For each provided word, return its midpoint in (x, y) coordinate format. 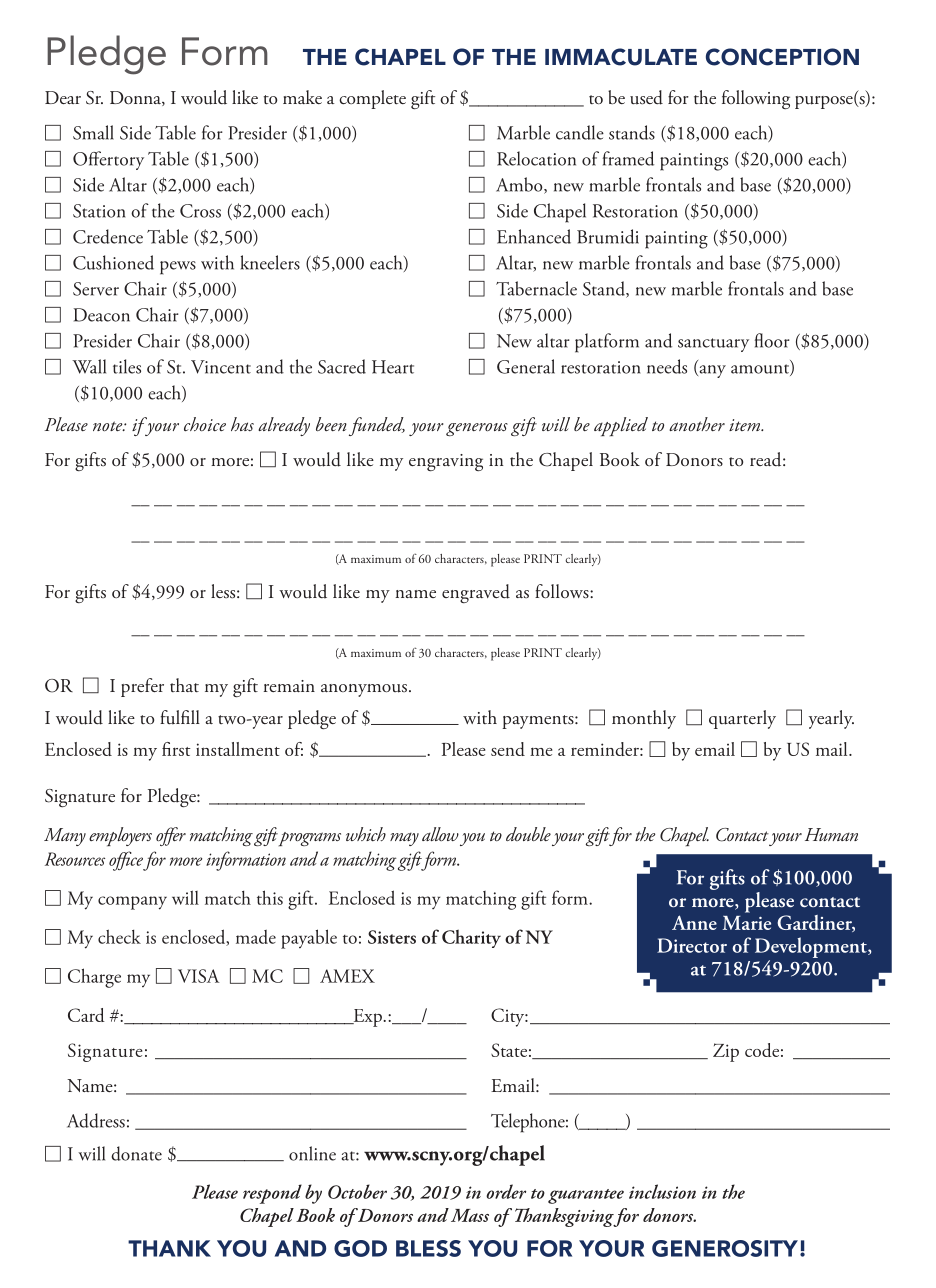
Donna (136, 98)
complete (372, 99)
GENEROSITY (725, 1248)
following (756, 99)
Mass (470, 1215)
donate (136, 1153)
